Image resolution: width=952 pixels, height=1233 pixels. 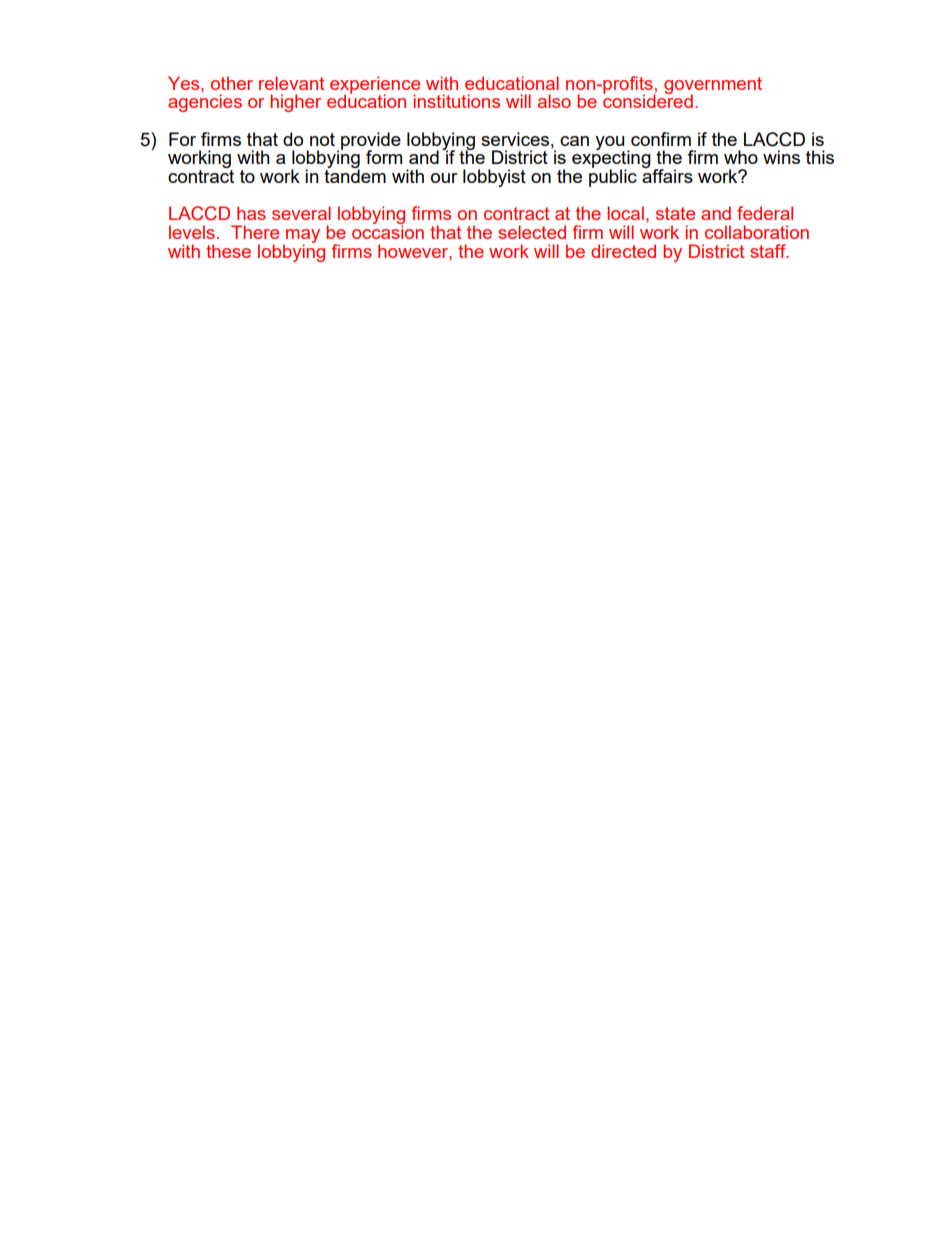 What do you see at coordinates (765, 213) in the image?
I see `federal` at bounding box center [765, 213].
